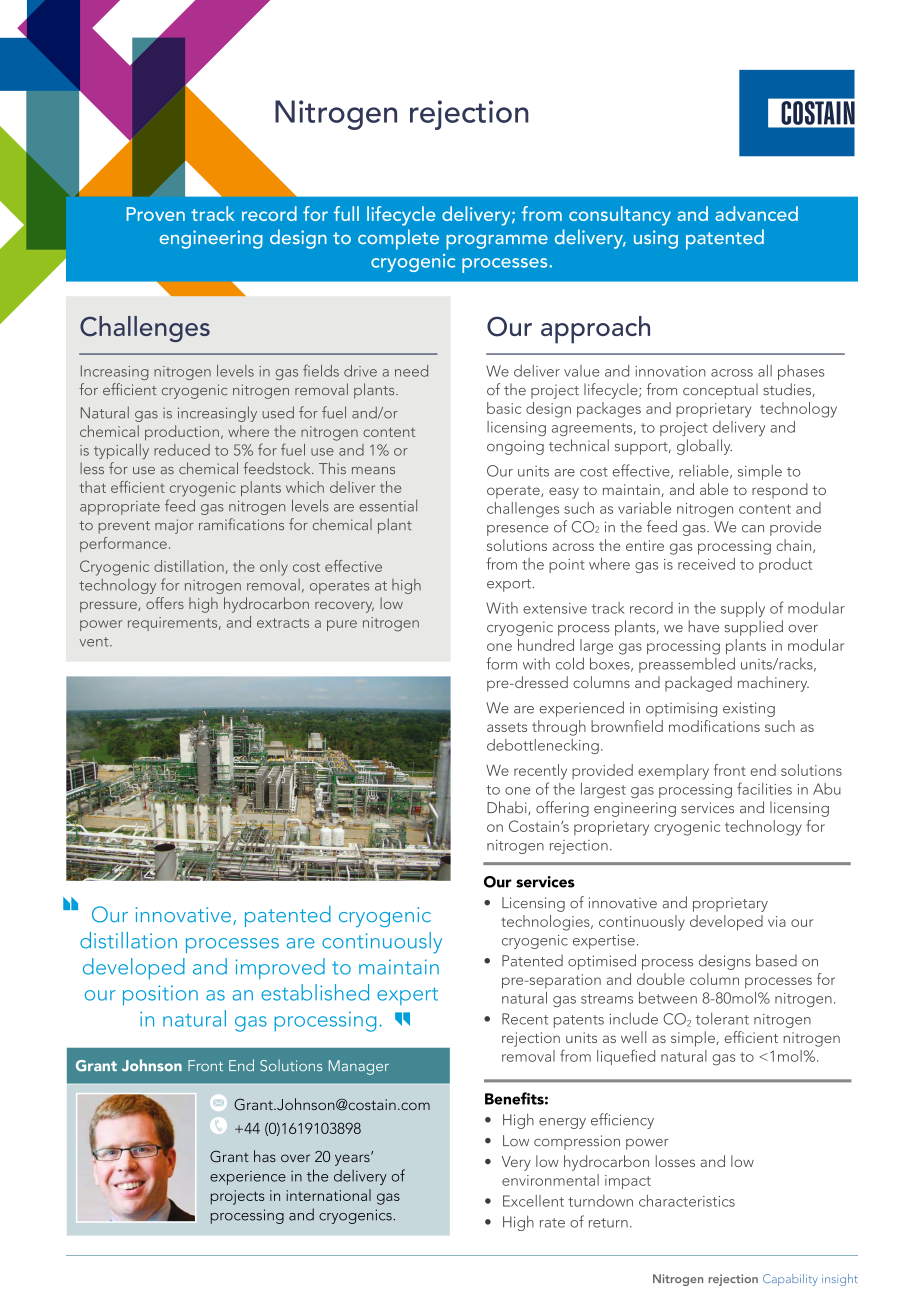 Image resolution: width=924 pixels, height=1308 pixels. Describe the element at coordinates (156, 214) in the image. I see `Proven` at that location.
